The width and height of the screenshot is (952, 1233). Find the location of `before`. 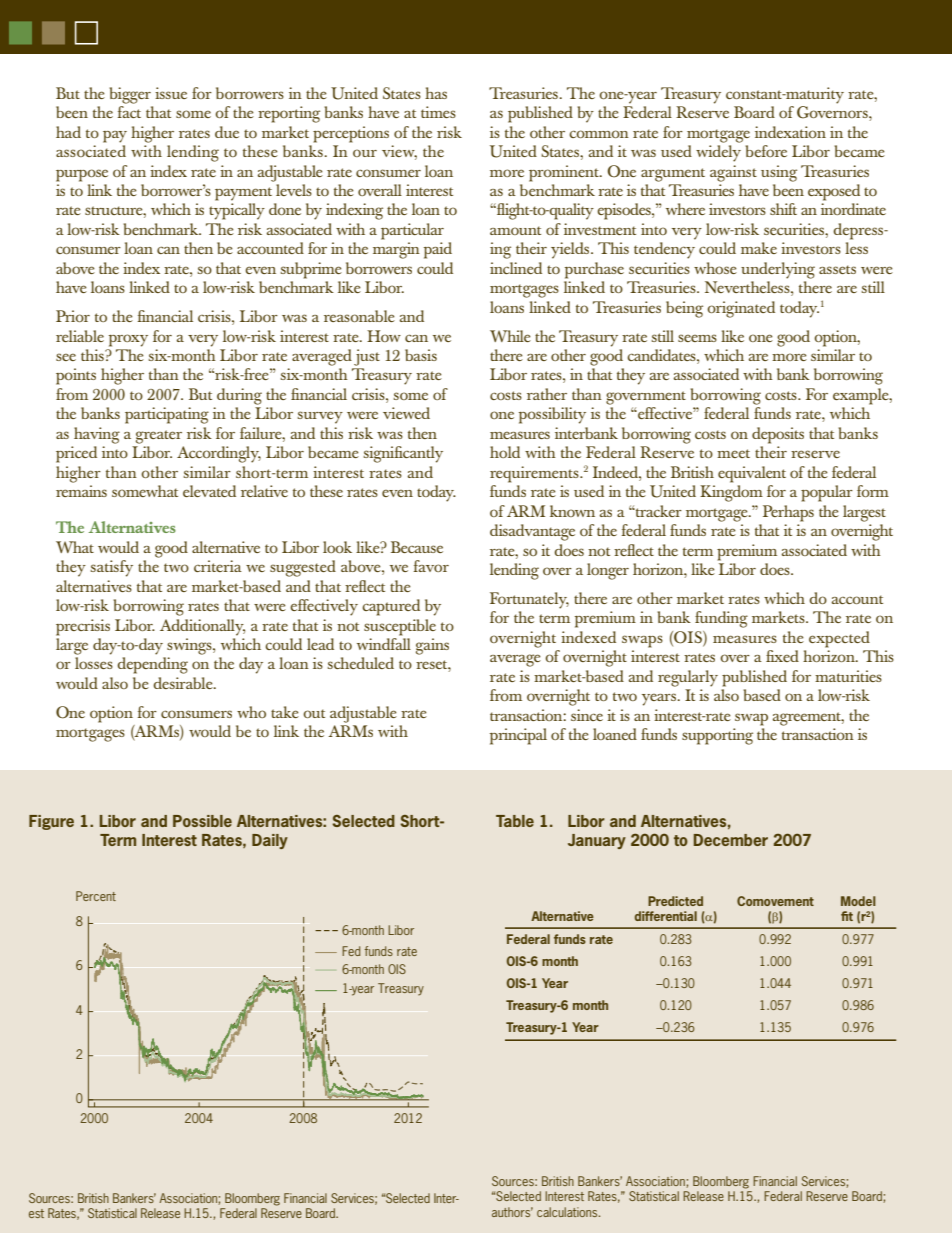

before is located at coordinates (766, 151).
